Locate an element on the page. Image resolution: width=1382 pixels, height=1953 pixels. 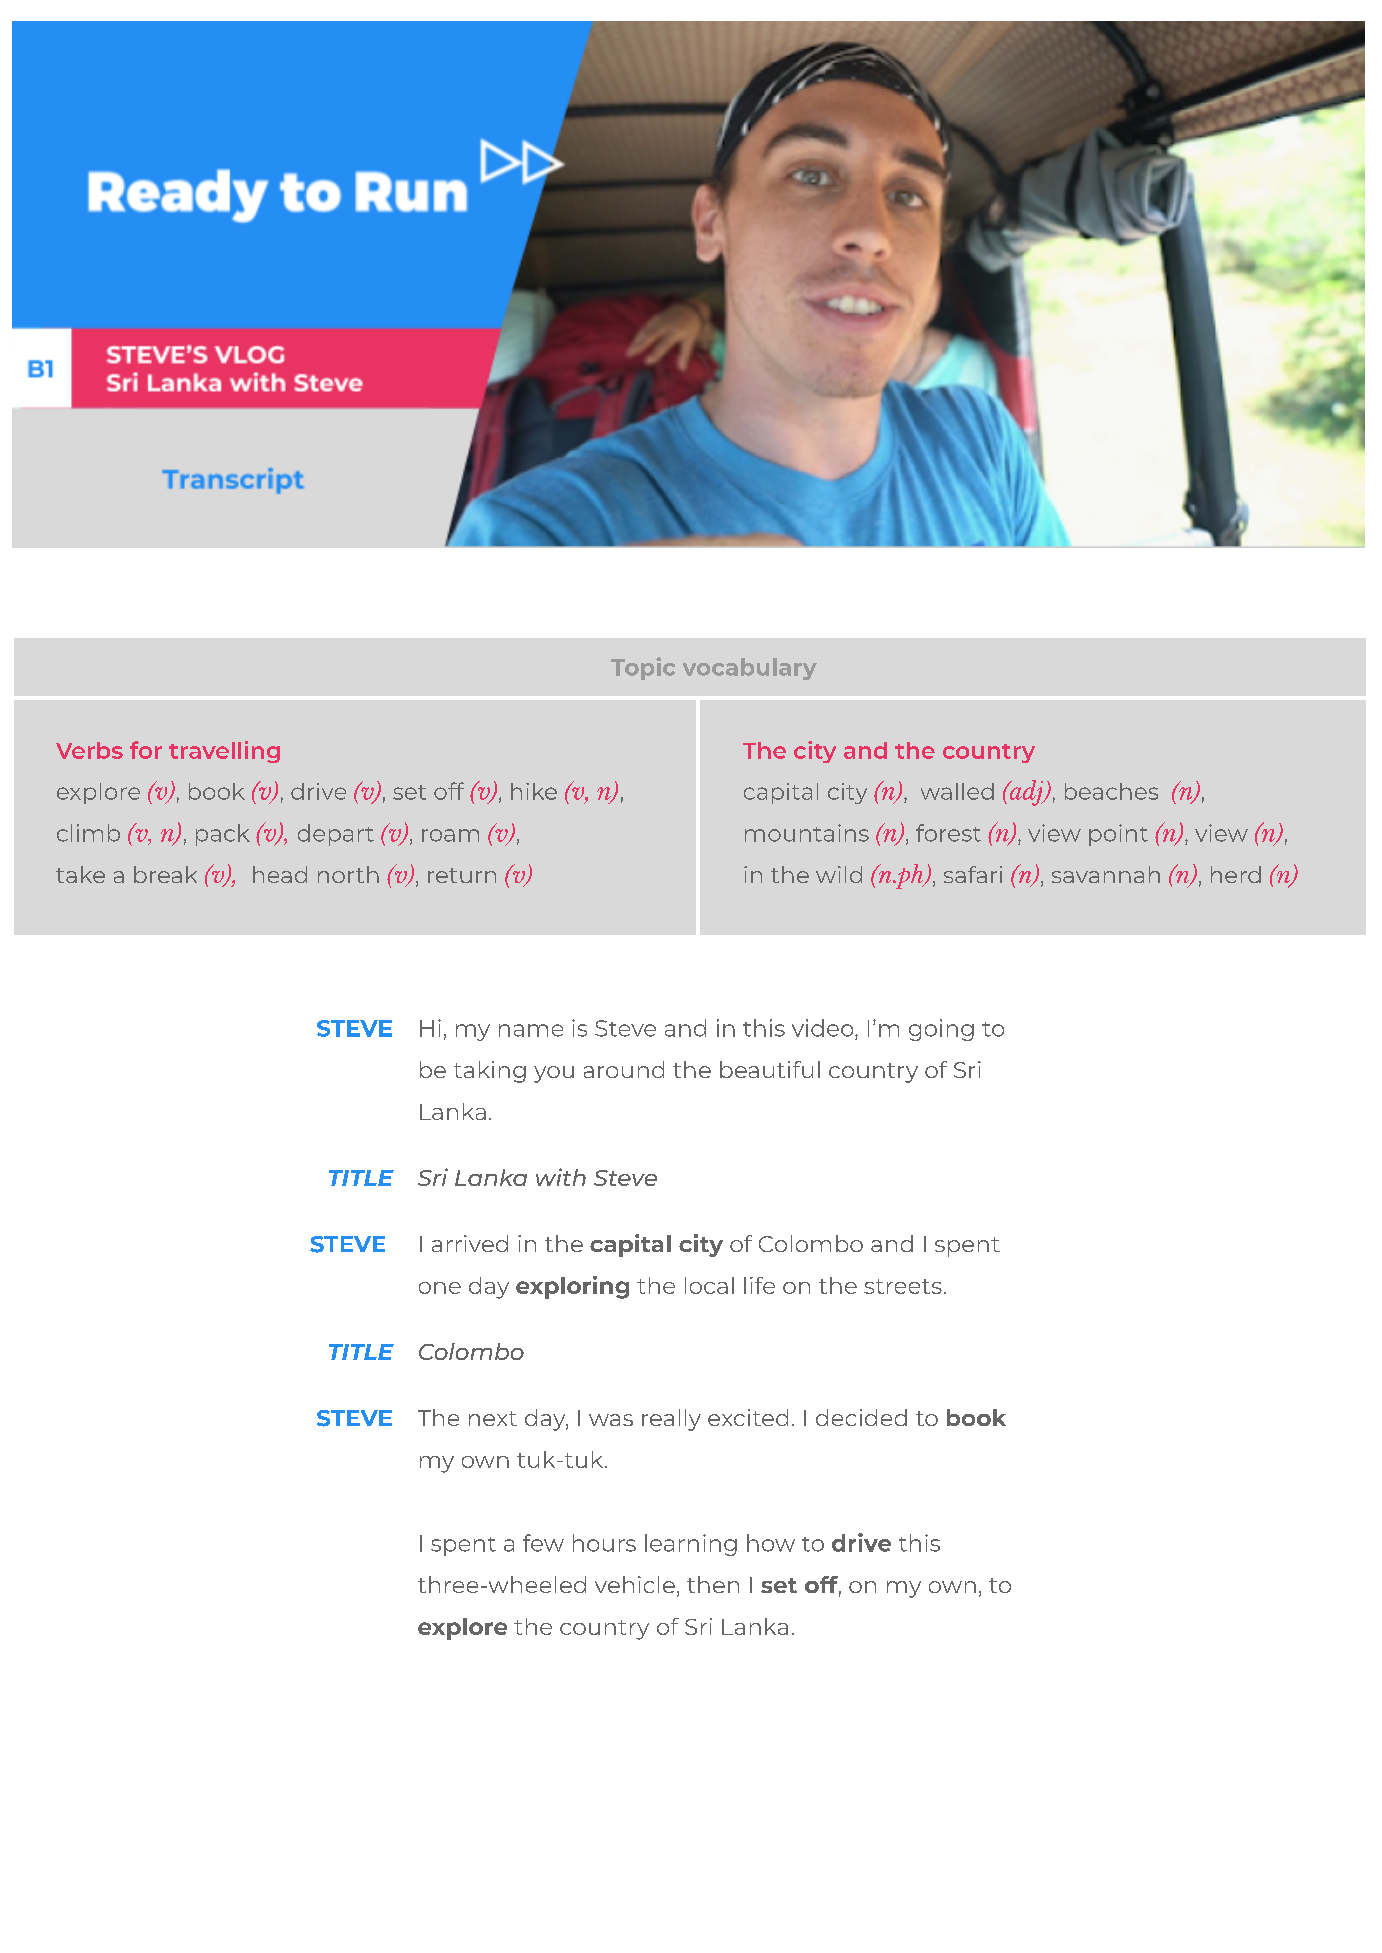
streets is located at coordinates (903, 1286).
